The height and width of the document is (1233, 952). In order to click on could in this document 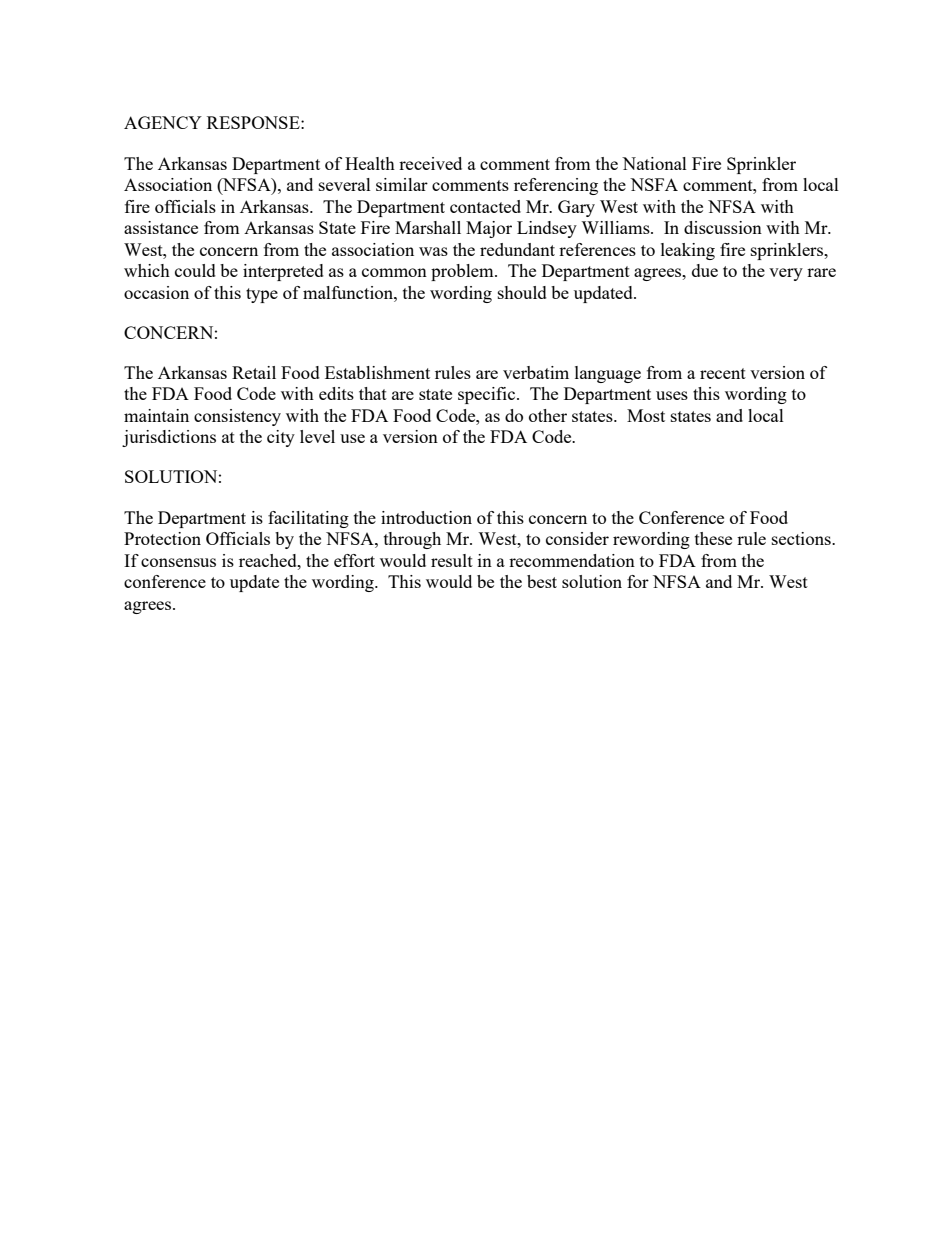, I will do `click(195, 270)`.
